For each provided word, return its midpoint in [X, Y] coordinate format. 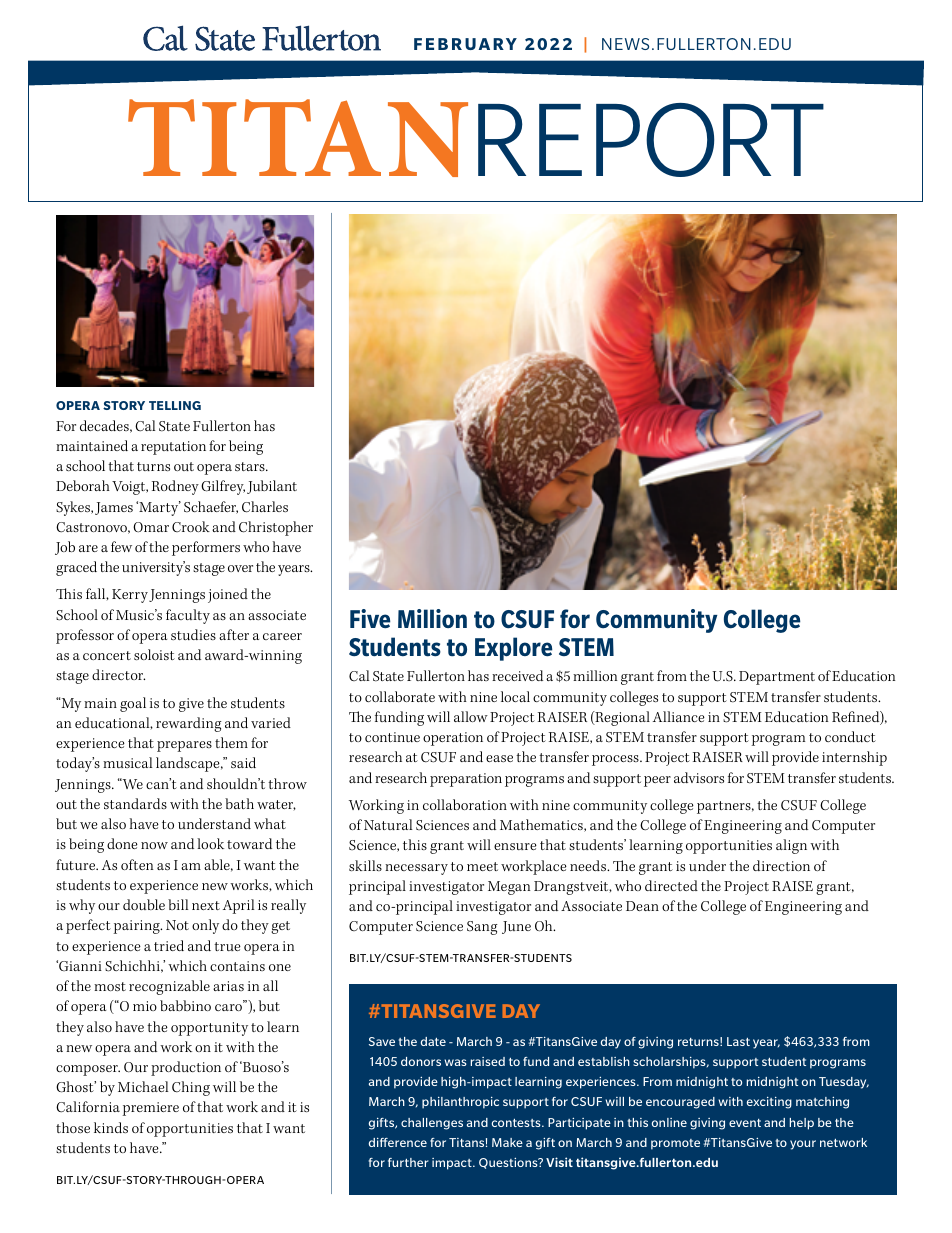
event [745, 1123]
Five [370, 618]
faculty [188, 616]
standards [135, 803]
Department [777, 678]
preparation [466, 780]
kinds [111, 1127]
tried [169, 945]
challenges [432, 1124]
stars [251, 466]
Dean [642, 906]
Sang [482, 928]
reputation [173, 448]
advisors [699, 777]
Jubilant [272, 487]
